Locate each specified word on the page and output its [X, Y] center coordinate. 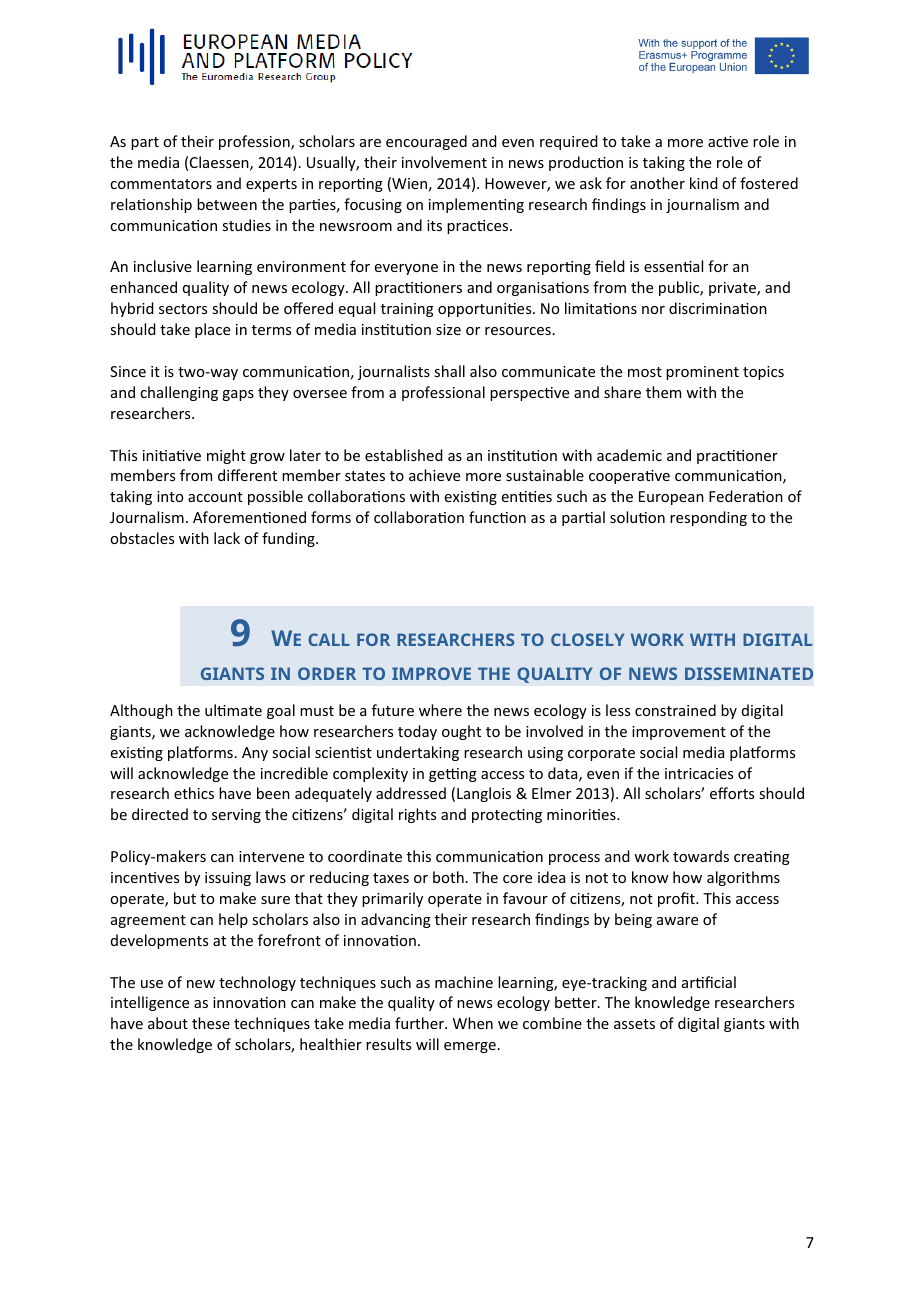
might [226, 456]
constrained [675, 710]
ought [461, 732]
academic [629, 455]
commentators [161, 184]
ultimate [233, 710]
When [473, 1023]
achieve [434, 475]
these [211, 1023]
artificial [709, 982]
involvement [444, 162]
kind [704, 183]
